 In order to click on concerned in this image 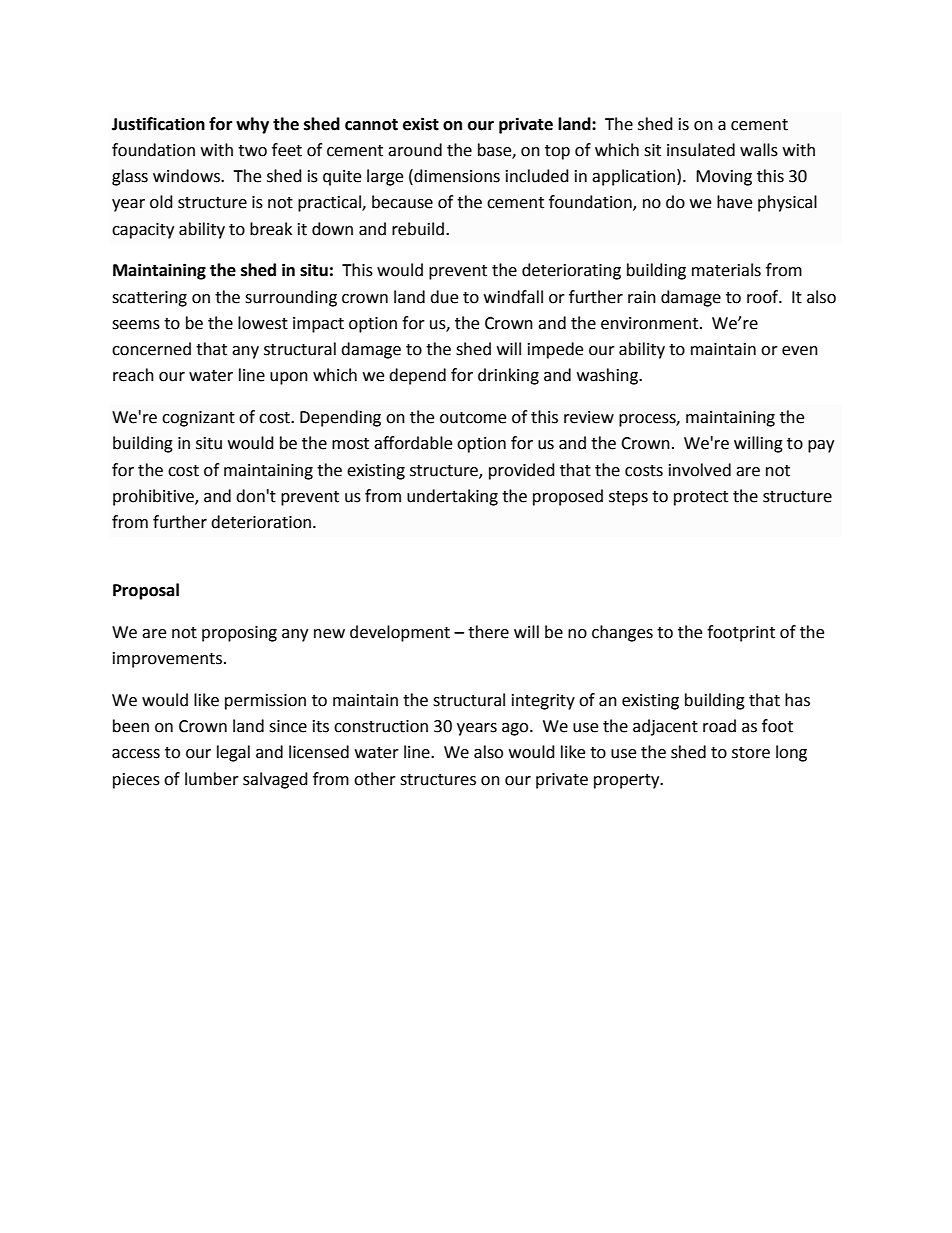, I will do `click(151, 349)`.
